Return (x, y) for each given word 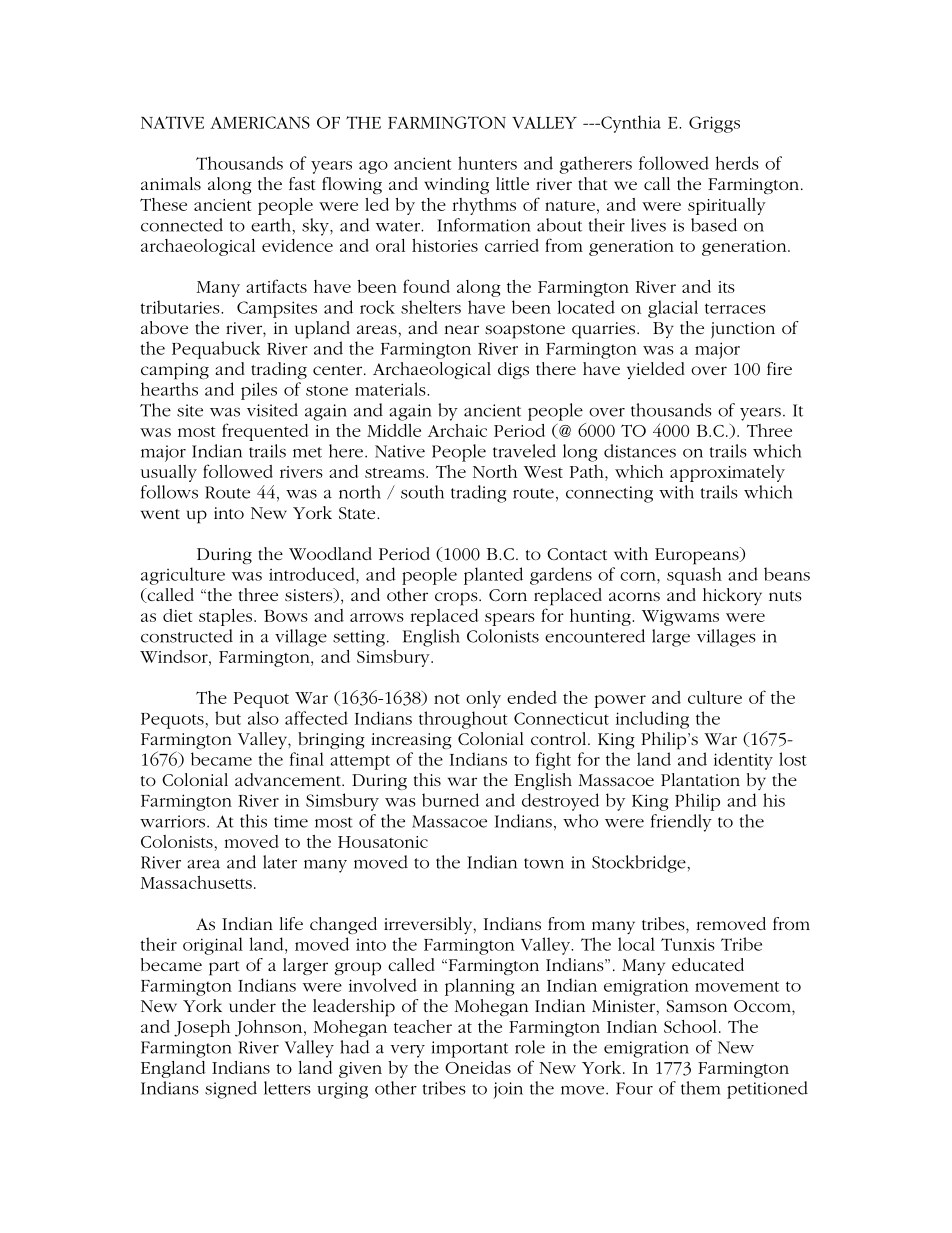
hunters (487, 163)
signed (231, 1090)
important (470, 1049)
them (701, 1088)
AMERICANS (260, 122)
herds (737, 163)
